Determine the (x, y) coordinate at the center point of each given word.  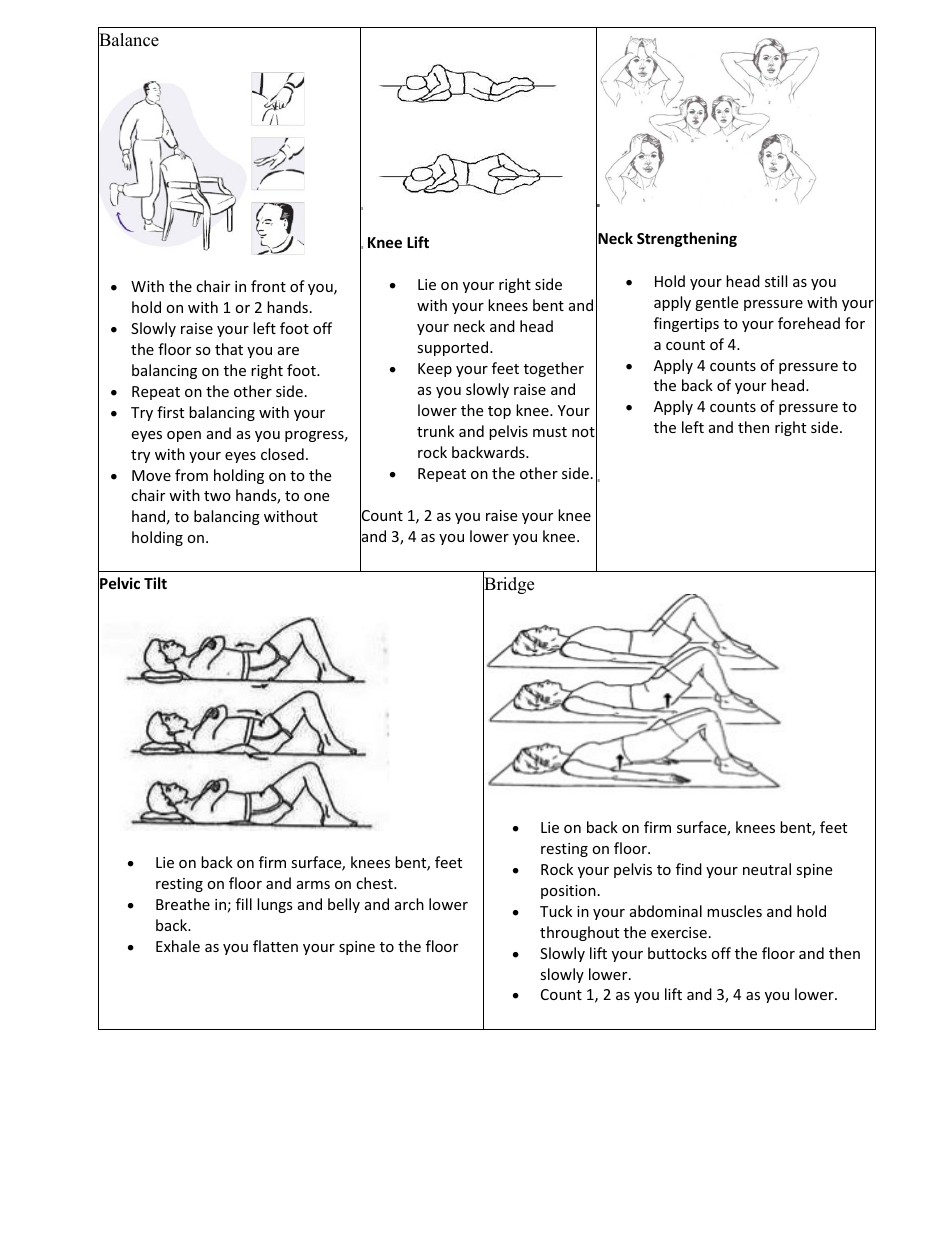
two (217, 496)
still (776, 281)
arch (409, 904)
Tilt (155, 583)
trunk (435, 431)
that (229, 349)
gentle (716, 303)
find (689, 869)
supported (454, 348)
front (268, 286)
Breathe (183, 904)
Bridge (508, 586)
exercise (679, 932)
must (550, 432)
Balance (128, 40)
